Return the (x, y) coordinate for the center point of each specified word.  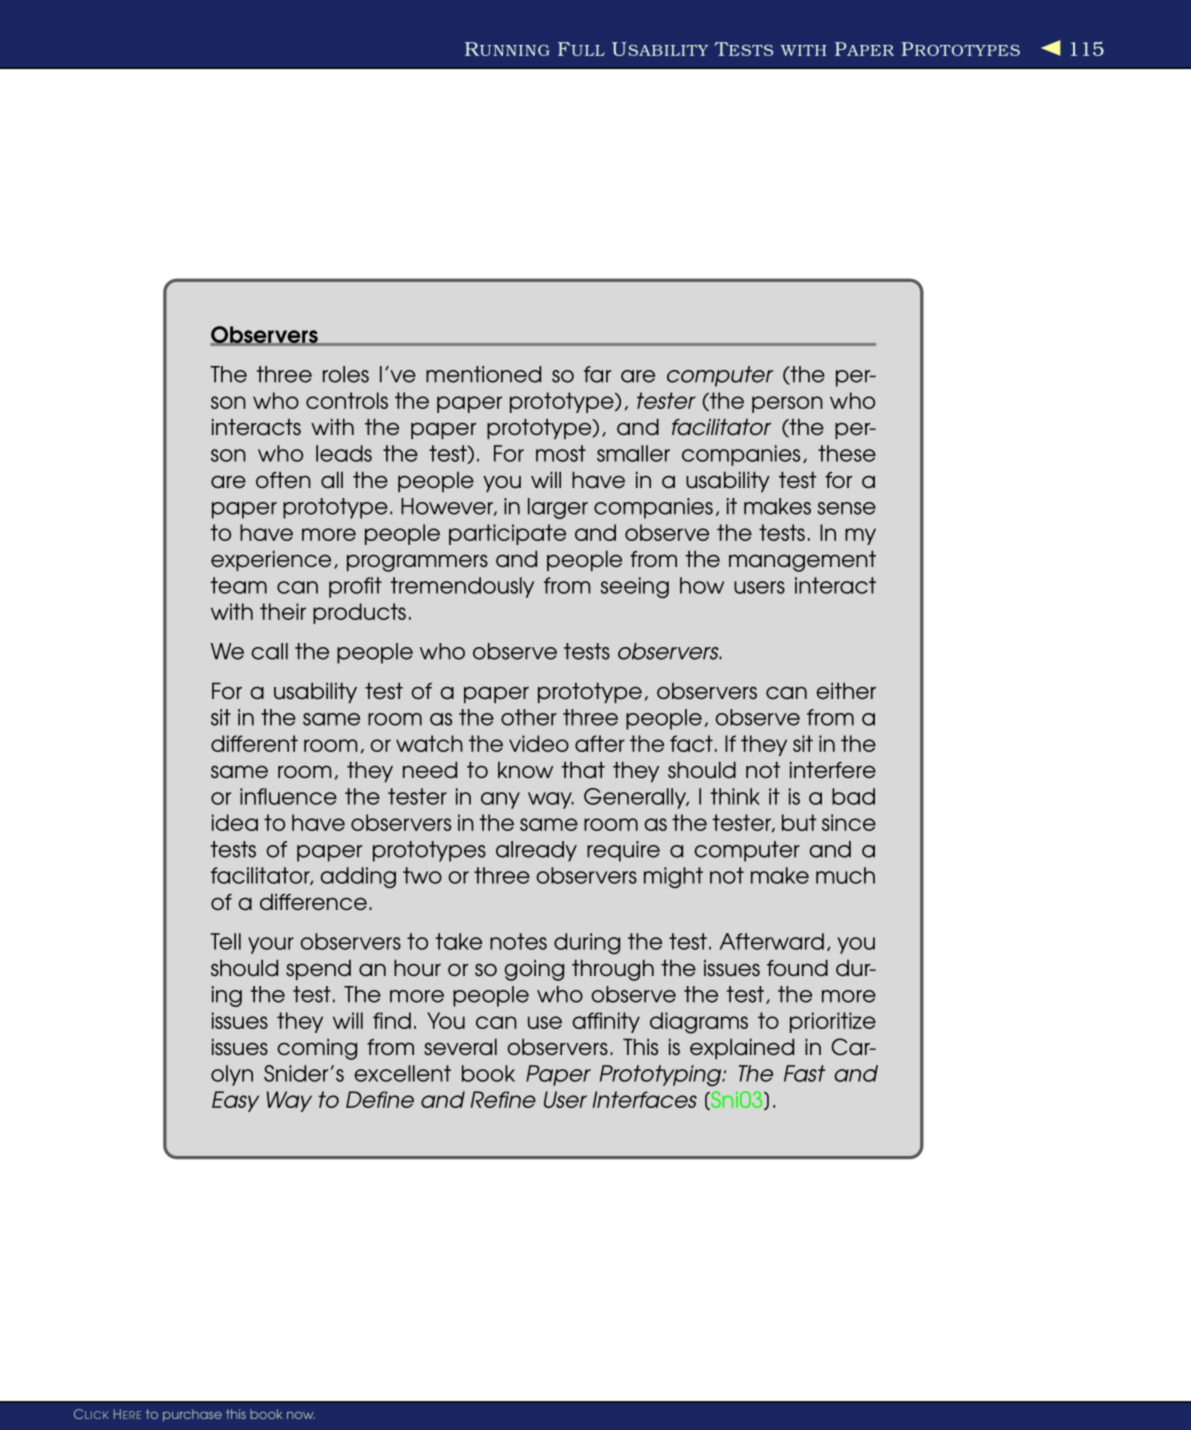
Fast (804, 1073)
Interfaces (645, 1099)
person (787, 404)
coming (317, 1049)
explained (742, 1048)
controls (347, 400)
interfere (833, 770)
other (529, 717)
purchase (192, 1415)
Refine (503, 1099)
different (254, 743)
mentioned (483, 374)
